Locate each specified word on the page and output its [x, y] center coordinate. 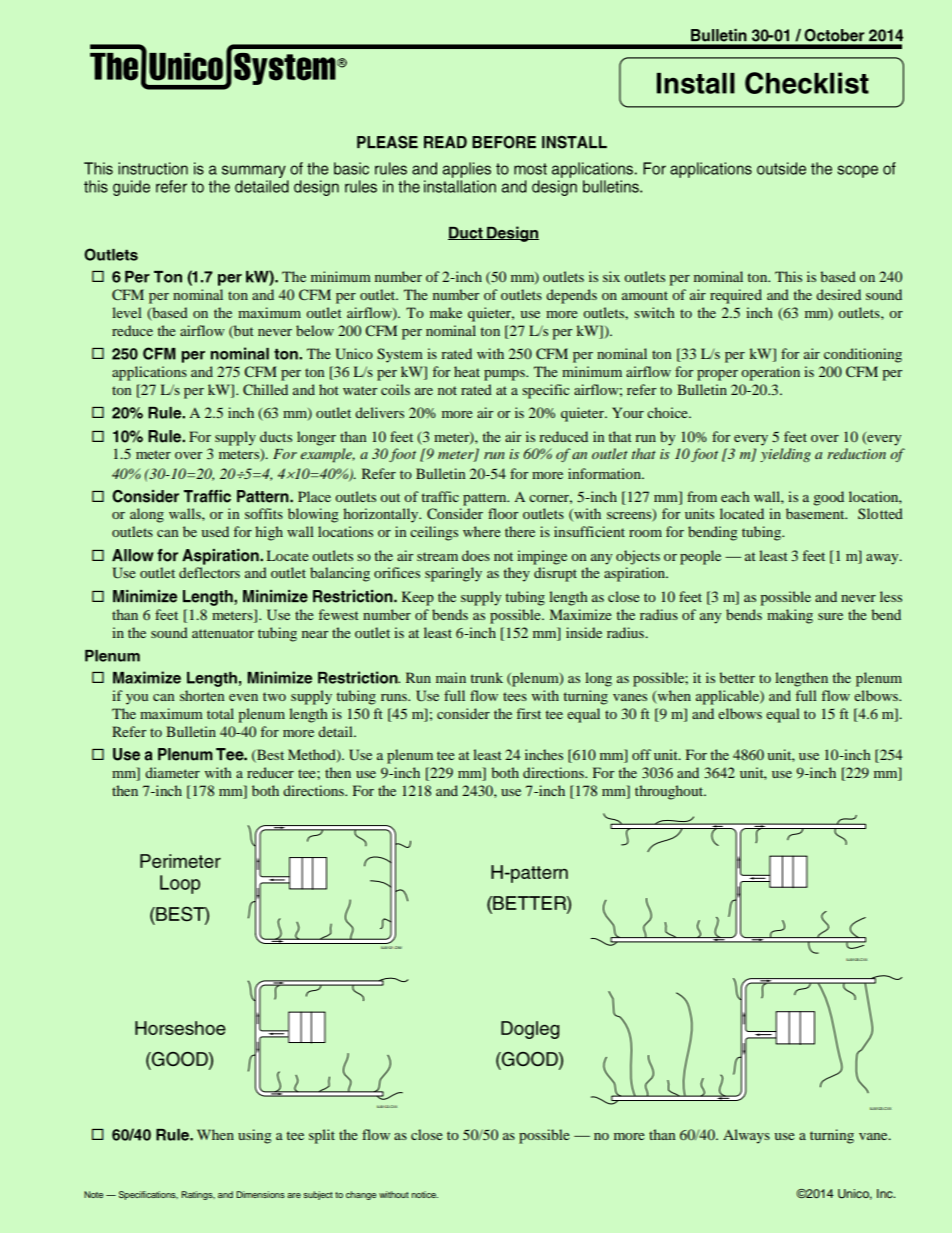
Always [746, 1136]
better [737, 677]
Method [313, 755]
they [516, 574]
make [446, 312]
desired [838, 294]
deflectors [209, 572]
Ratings [198, 1195]
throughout [670, 792]
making [790, 616]
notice [425, 1194]
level [127, 312]
